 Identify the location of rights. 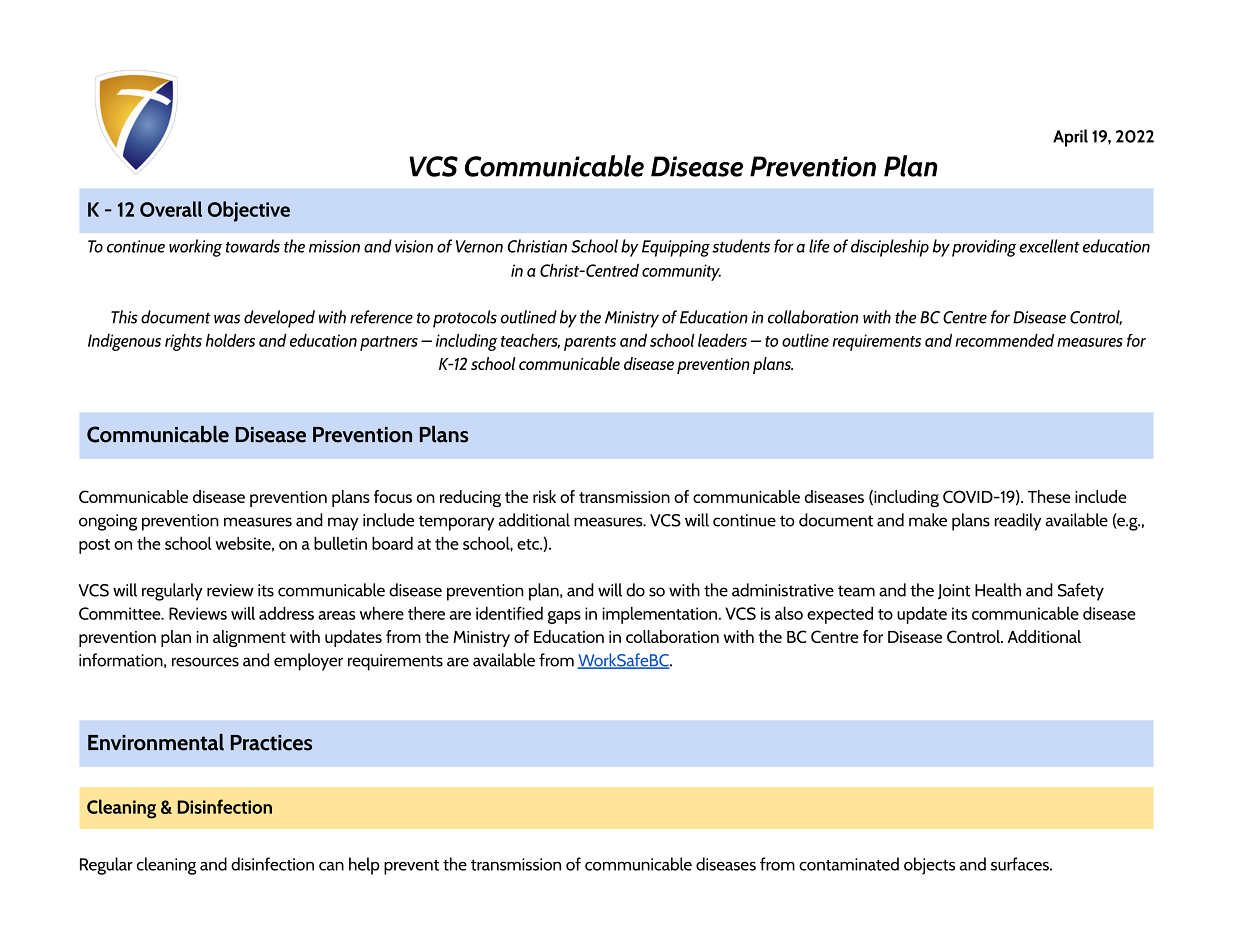
(183, 342).
